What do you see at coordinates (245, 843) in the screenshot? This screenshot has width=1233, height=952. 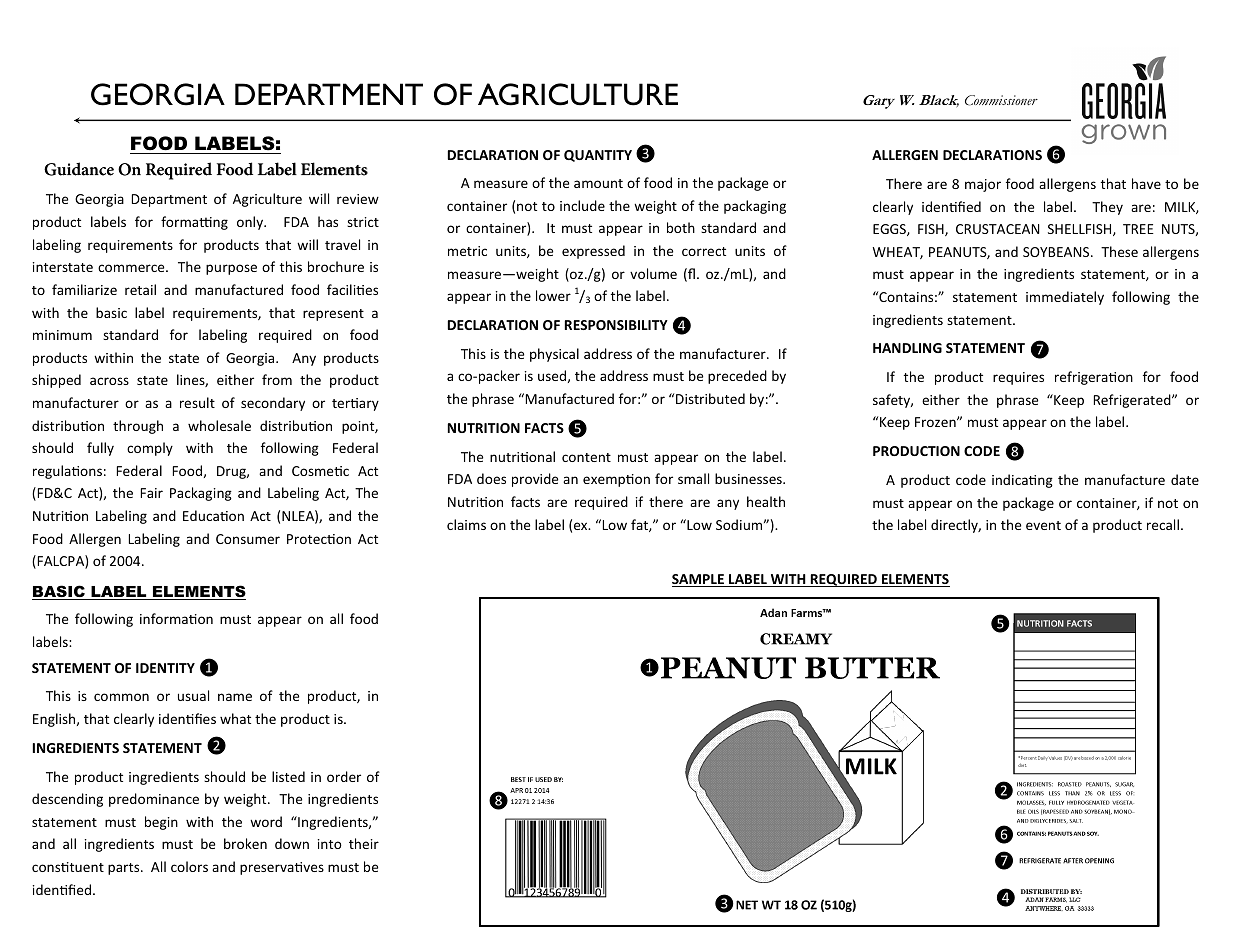 I see `broken` at bounding box center [245, 843].
